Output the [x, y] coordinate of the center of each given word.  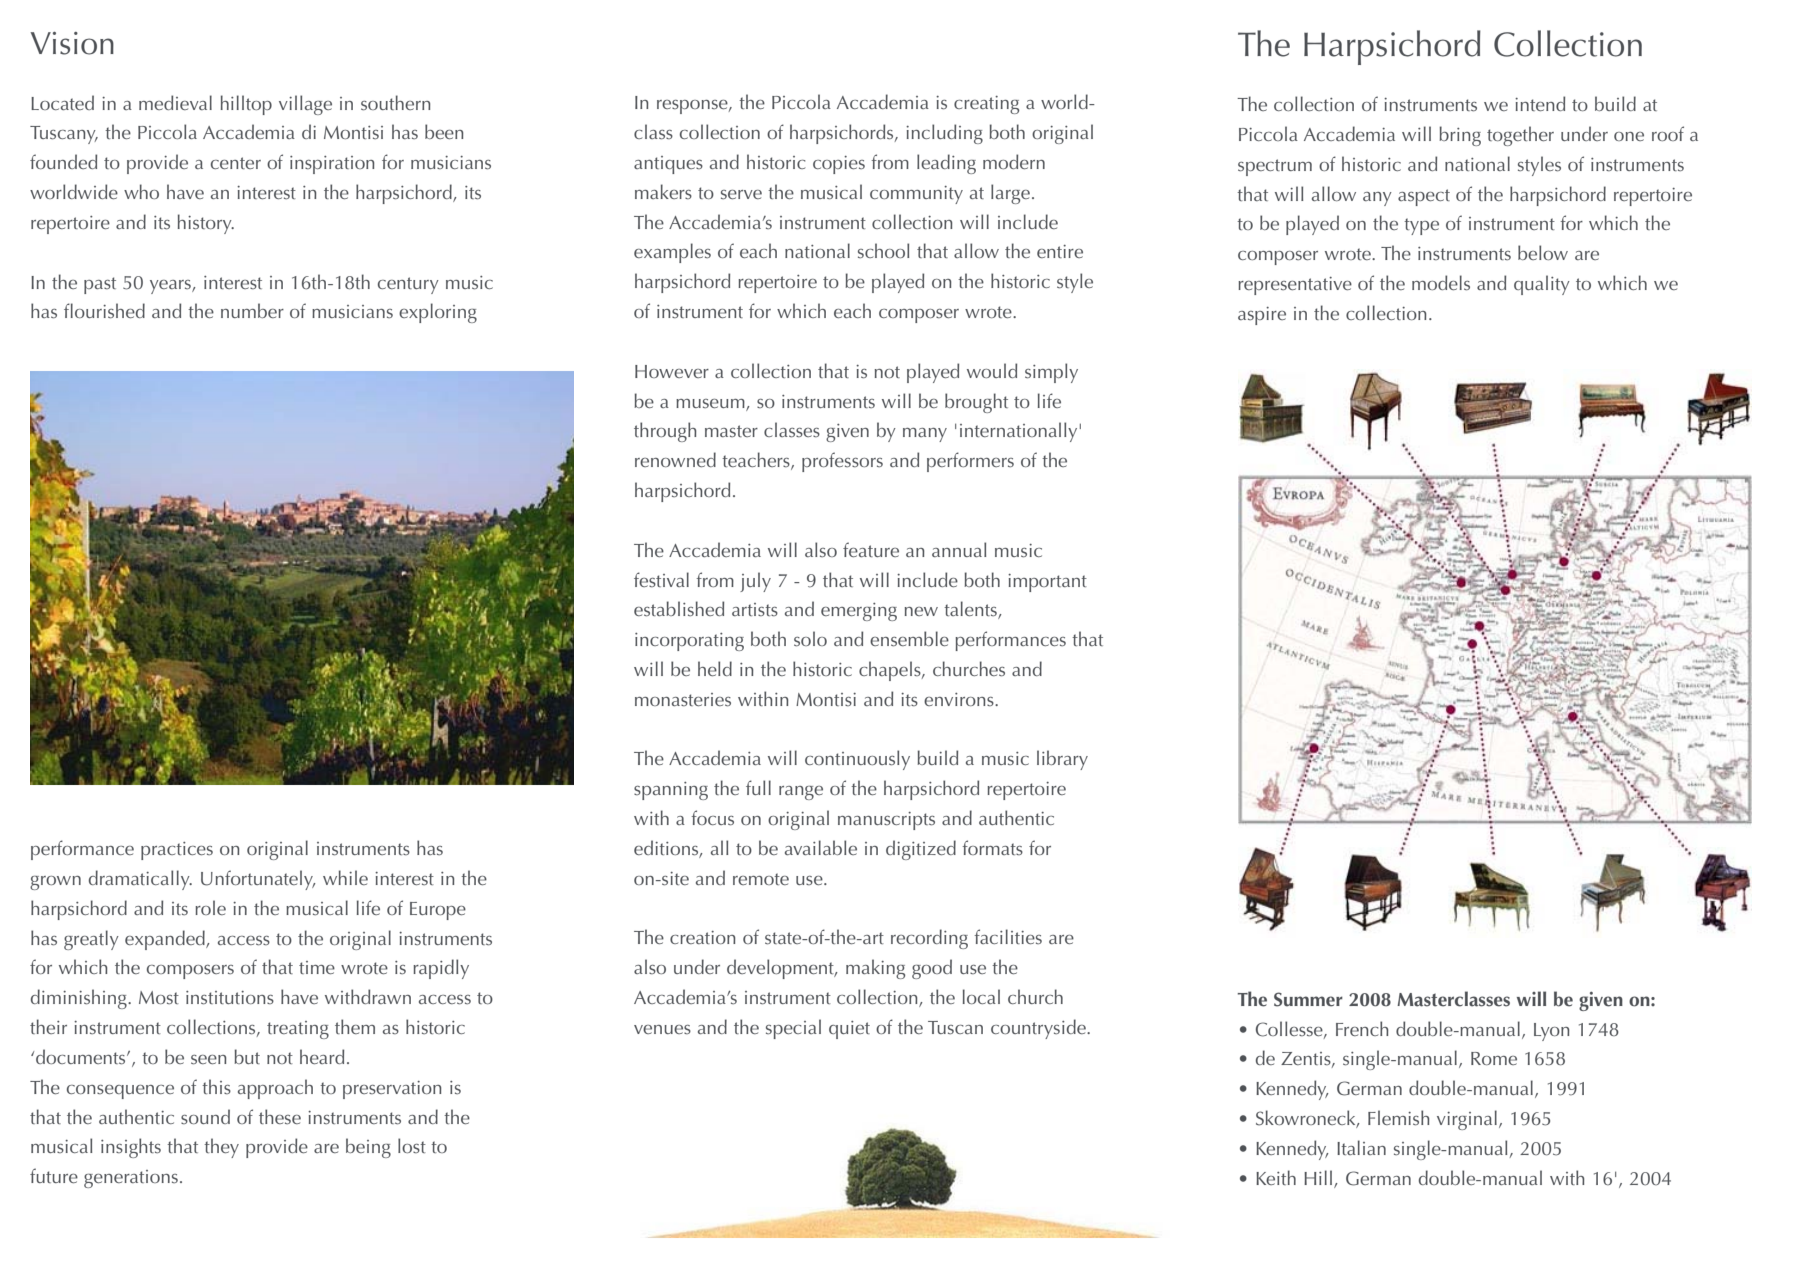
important [1047, 583]
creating [986, 105]
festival [661, 579]
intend [1540, 103]
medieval [175, 102]
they [221, 1148]
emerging [859, 612]
